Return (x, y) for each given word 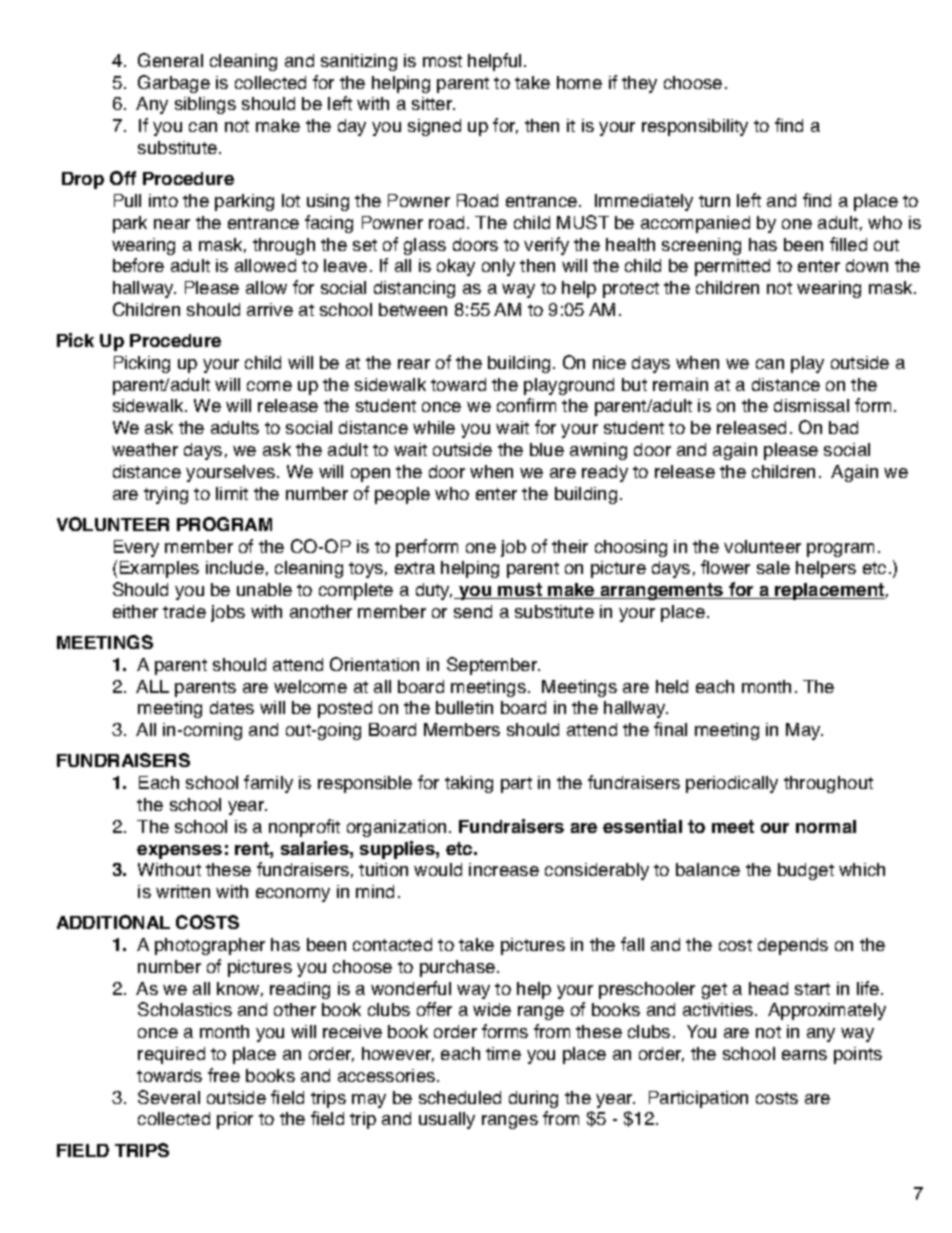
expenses (179, 852)
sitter (433, 103)
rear (414, 364)
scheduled (460, 1097)
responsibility (695, 127)
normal (826, 826)
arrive (270, 309)
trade (184, 611)
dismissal (811, 405)
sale (773, 567)
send (473, 611)
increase (504, 869)
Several (169, 1097)
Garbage (174, 84)
